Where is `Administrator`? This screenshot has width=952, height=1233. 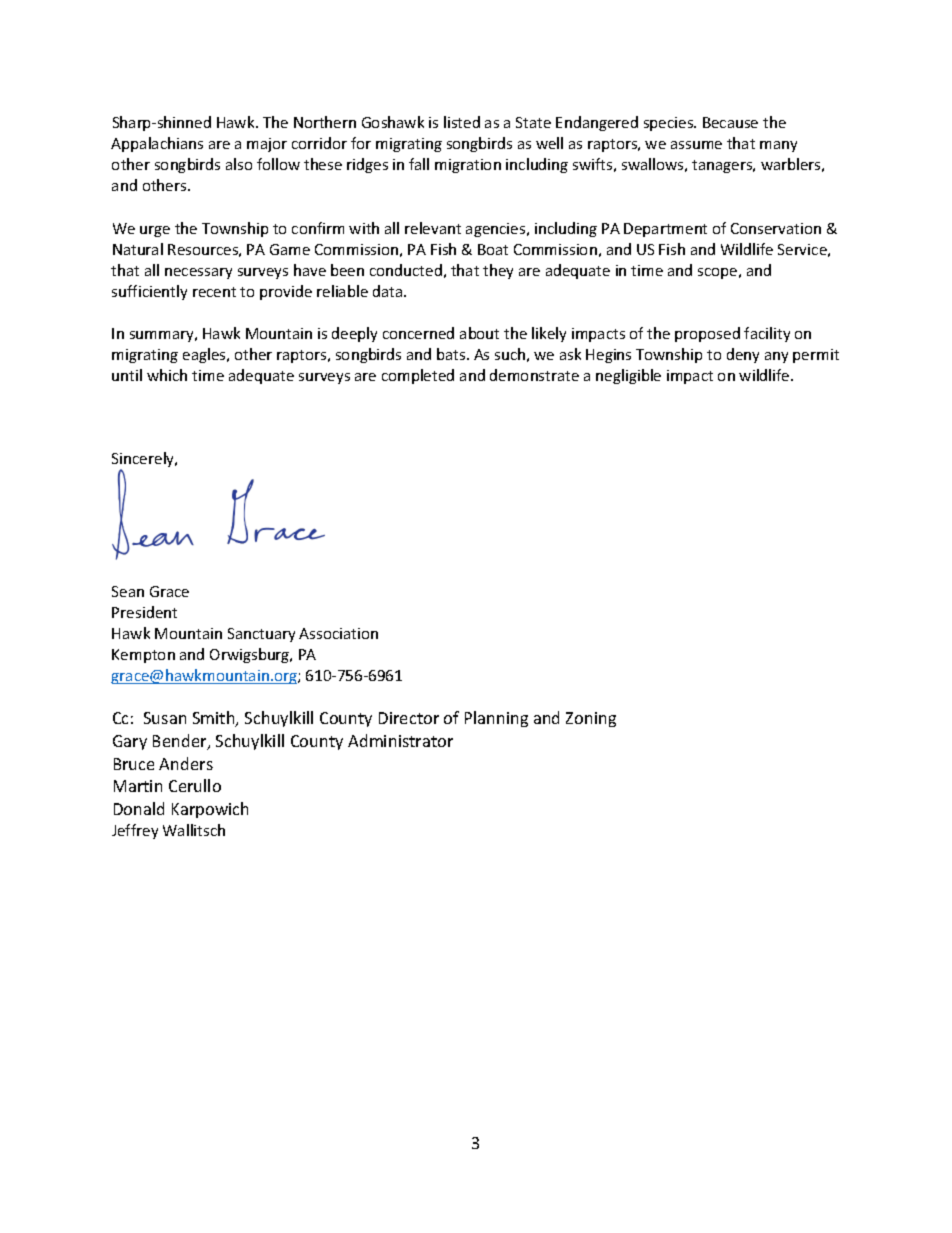 Administrator is located at coordinates (400, 740).
